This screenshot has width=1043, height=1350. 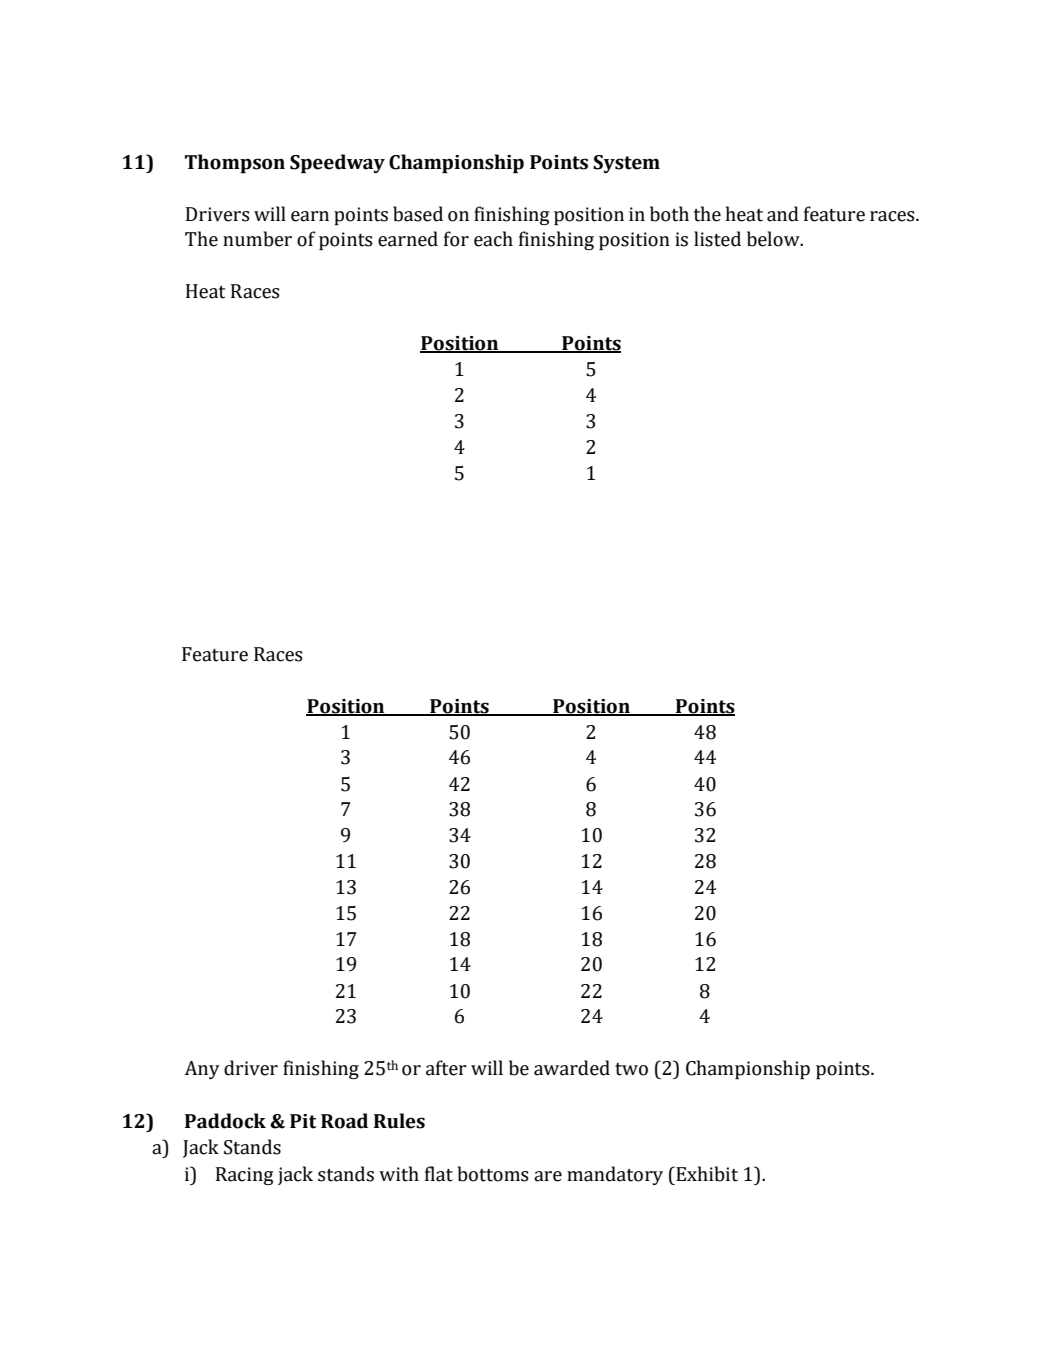 What do you see at coordinates (669, 214) in the screenshot?
I see `both` at bounding box center [669, 214].
